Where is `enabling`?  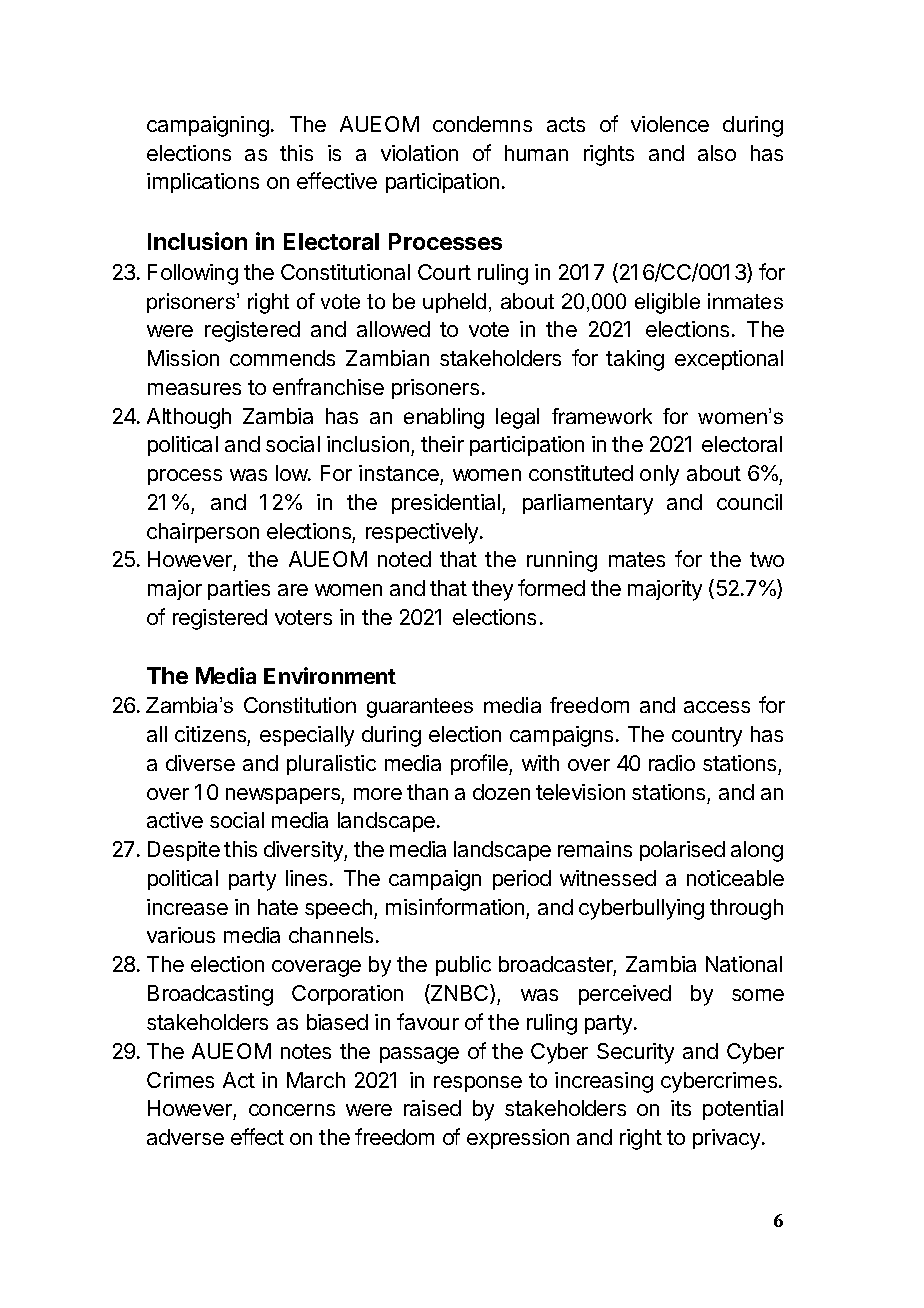
enabling is located at coordinates (444, 418).
